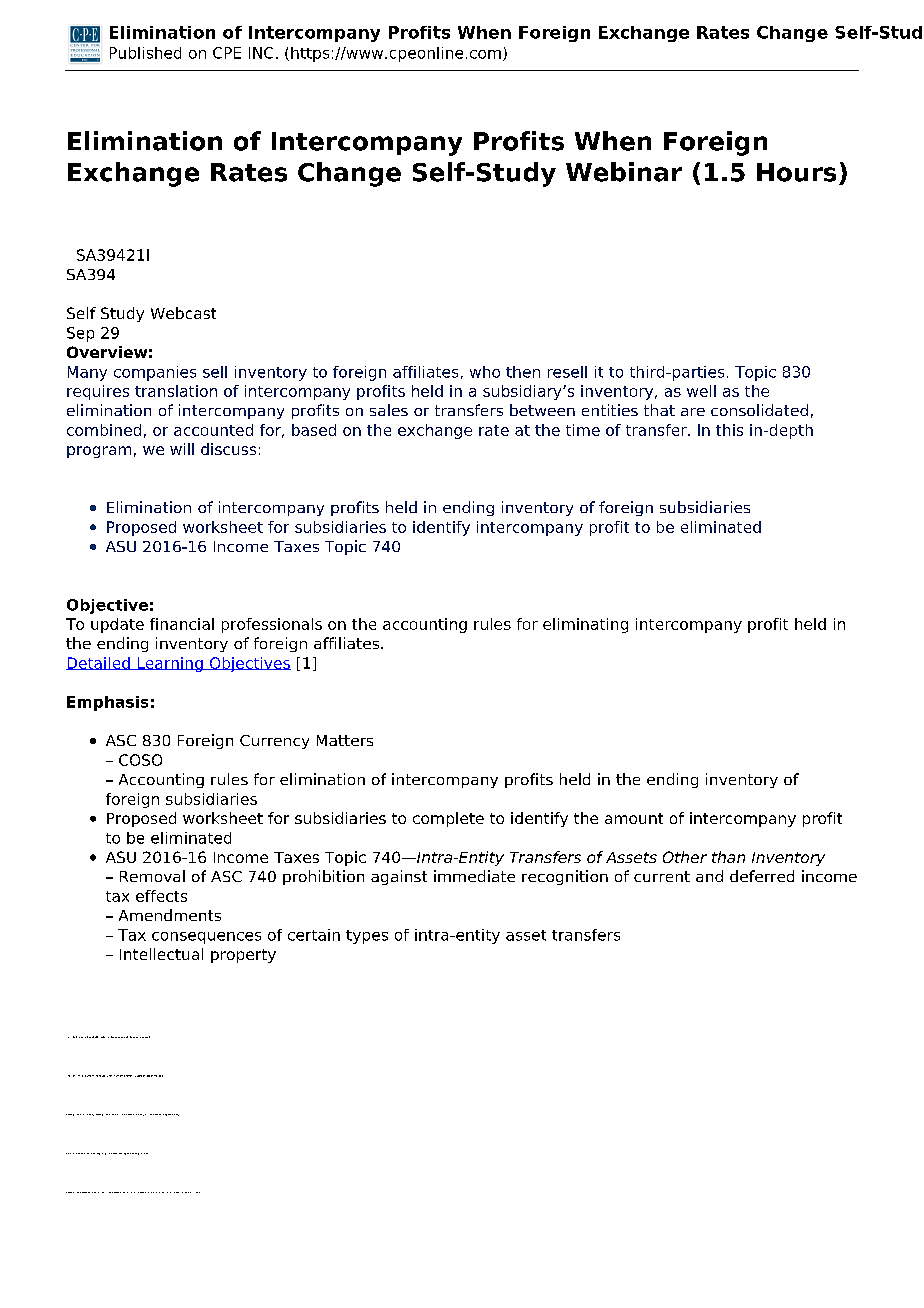 This screenshot has height=1308, width=924. Describe the element at coordinates (662, 876) in the screenshot. I see `current` at that location.
